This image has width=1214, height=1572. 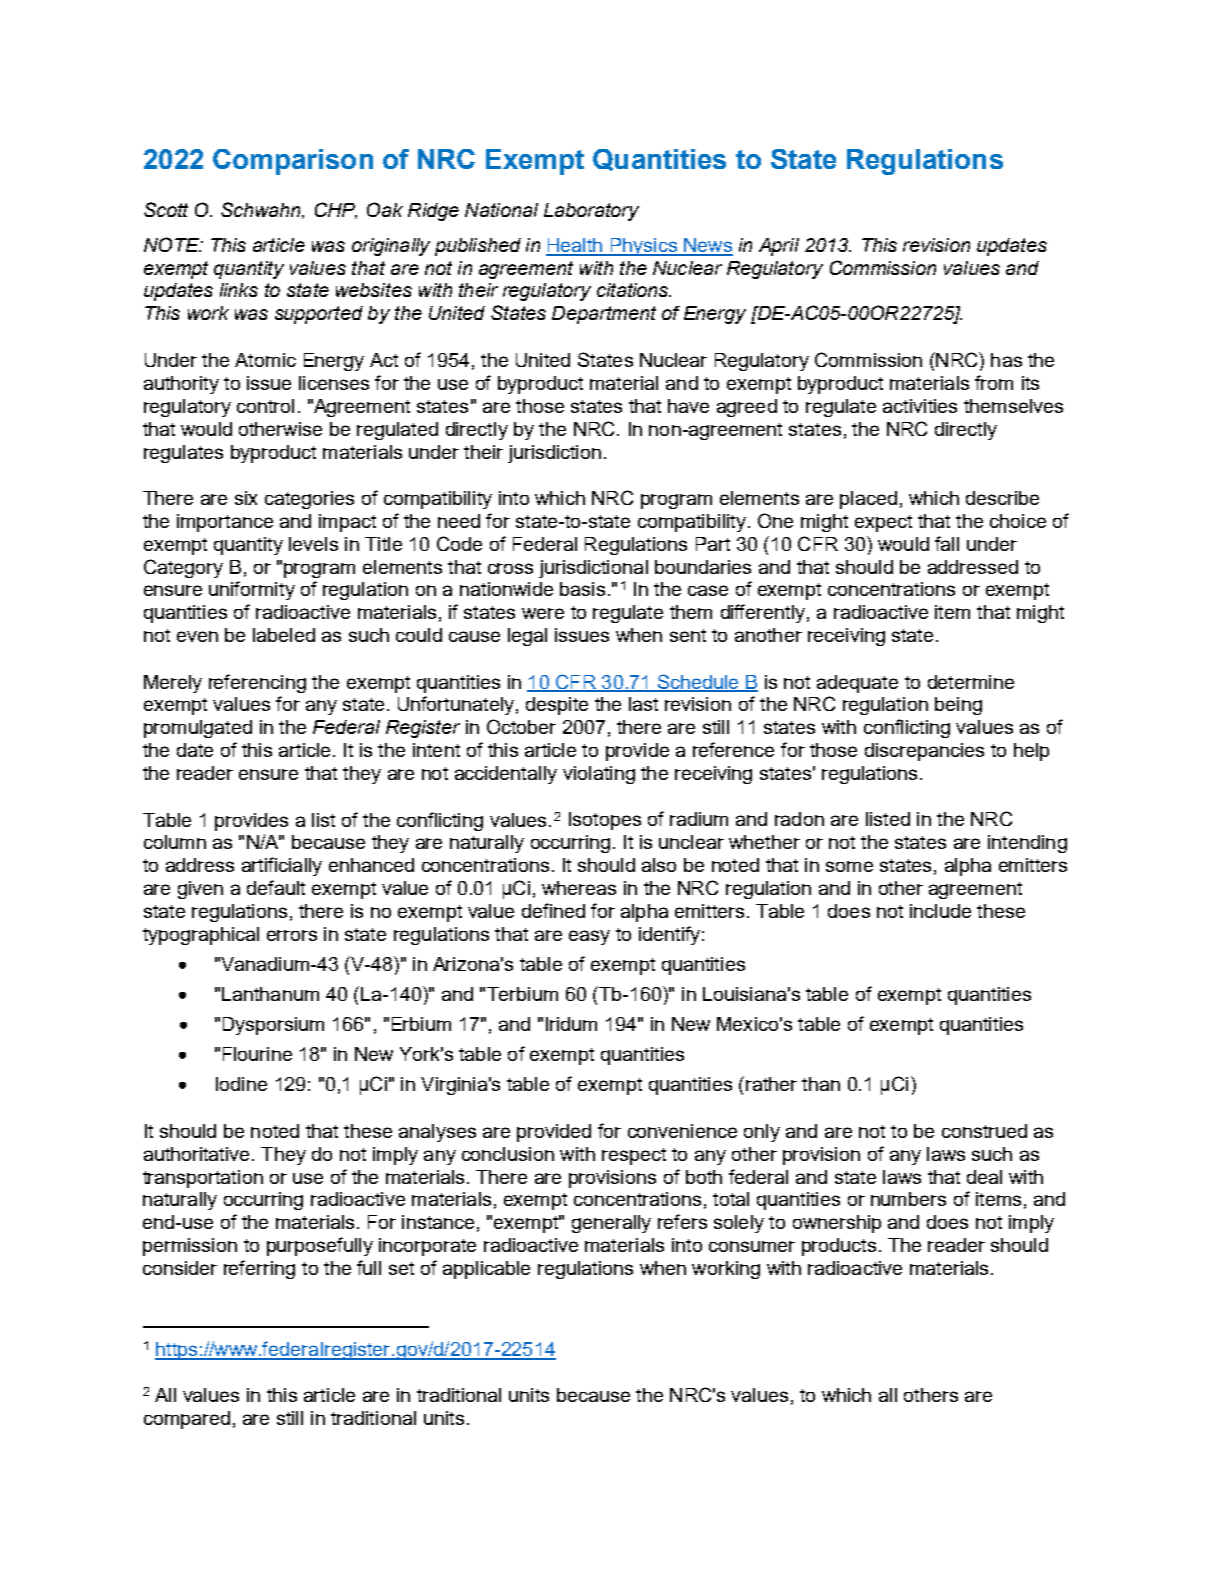 I want to click on April, so click(x=779, y=247).
